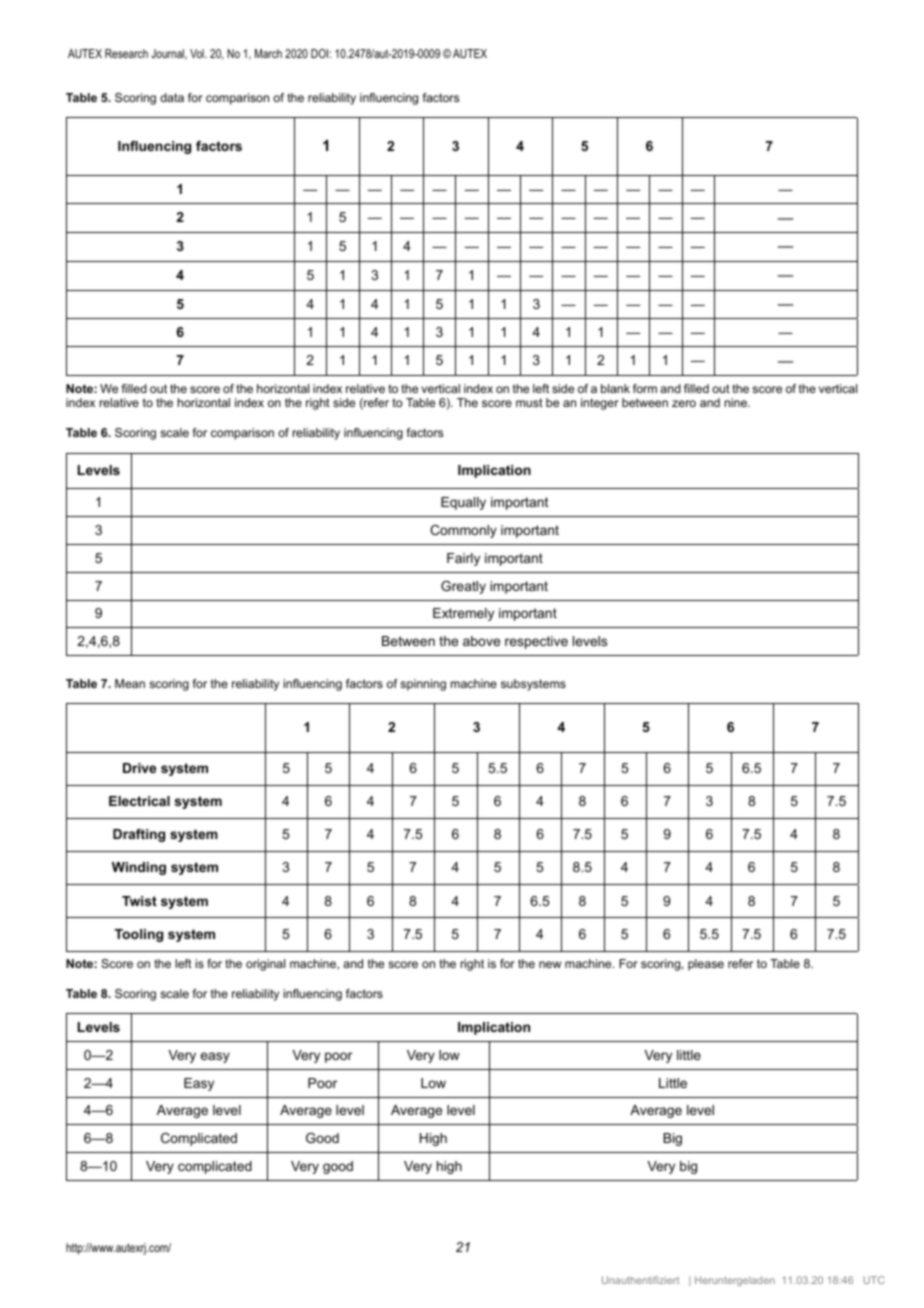 The height and width of the screenshot is (1308, 924). What do you see at coordinates (873, 1280) in the screenshot?
I see `UTC` at bounding box center [873, 1280].
